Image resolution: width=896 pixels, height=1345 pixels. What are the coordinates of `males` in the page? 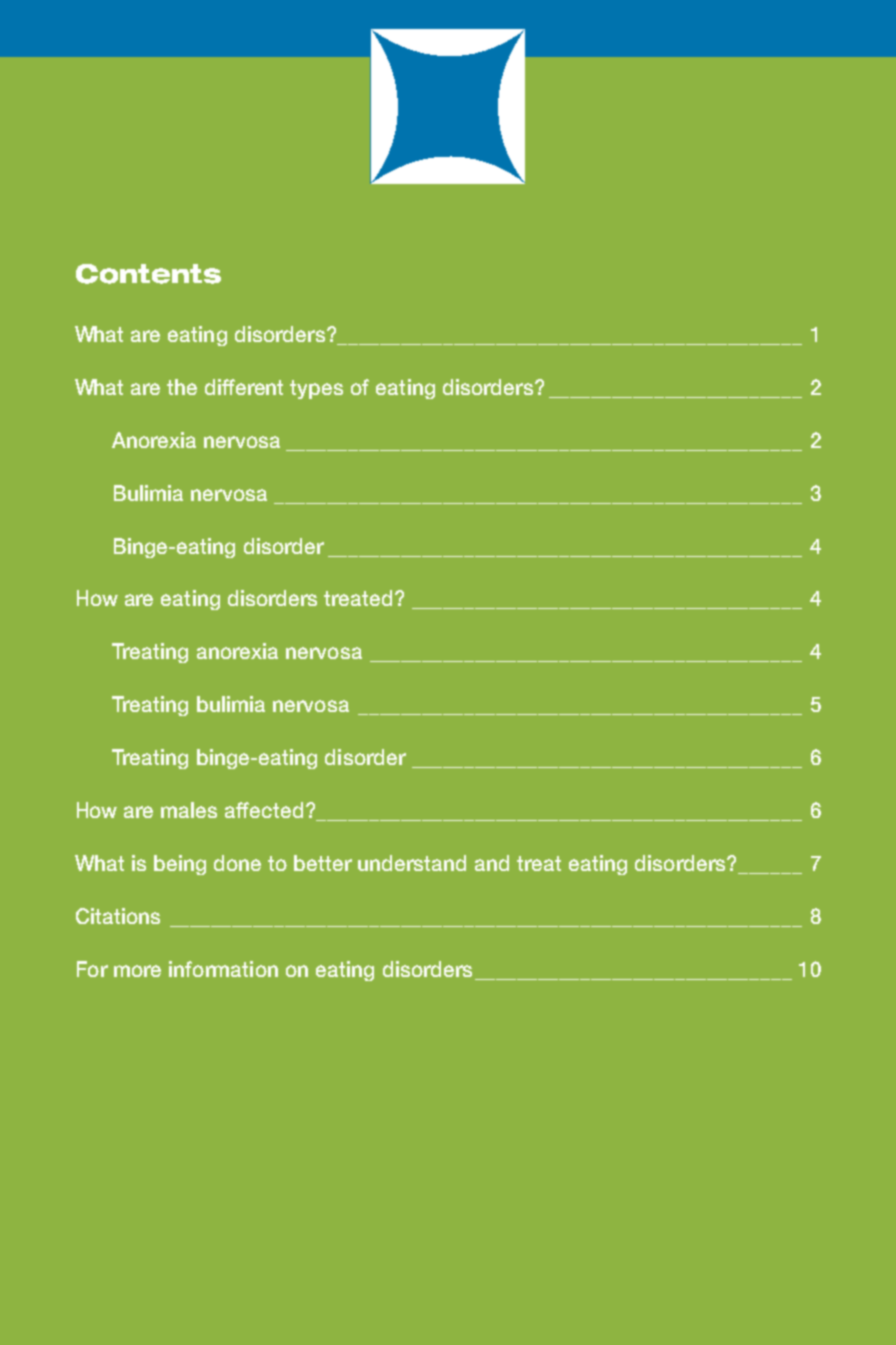 It's located at (189, 810).
